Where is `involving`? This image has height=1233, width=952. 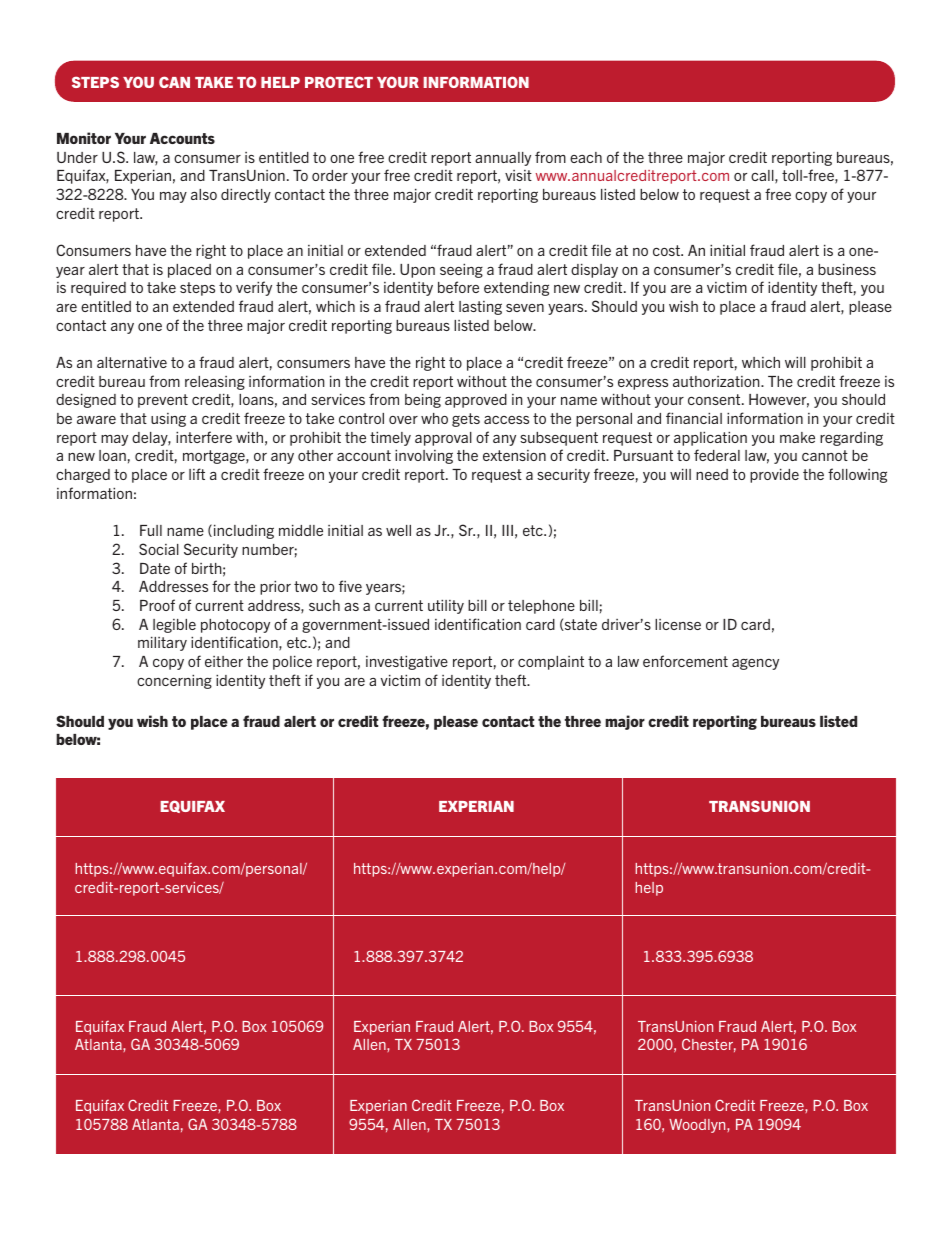 involving is located at coordinates (424, 457).
